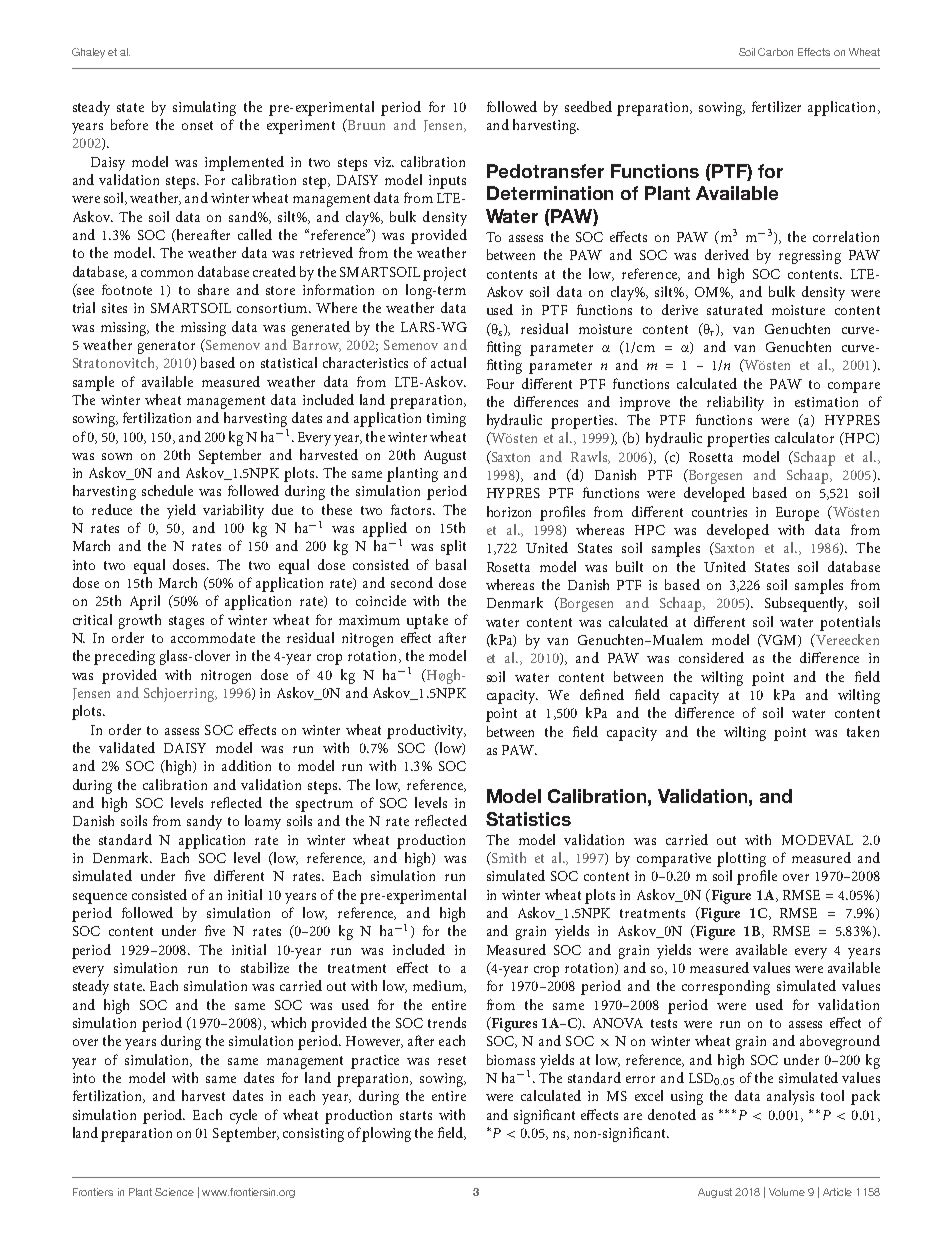  What do you see at coordinates (447, 182) in the image?
I see `inputs` at bounding box center [447, 182].
